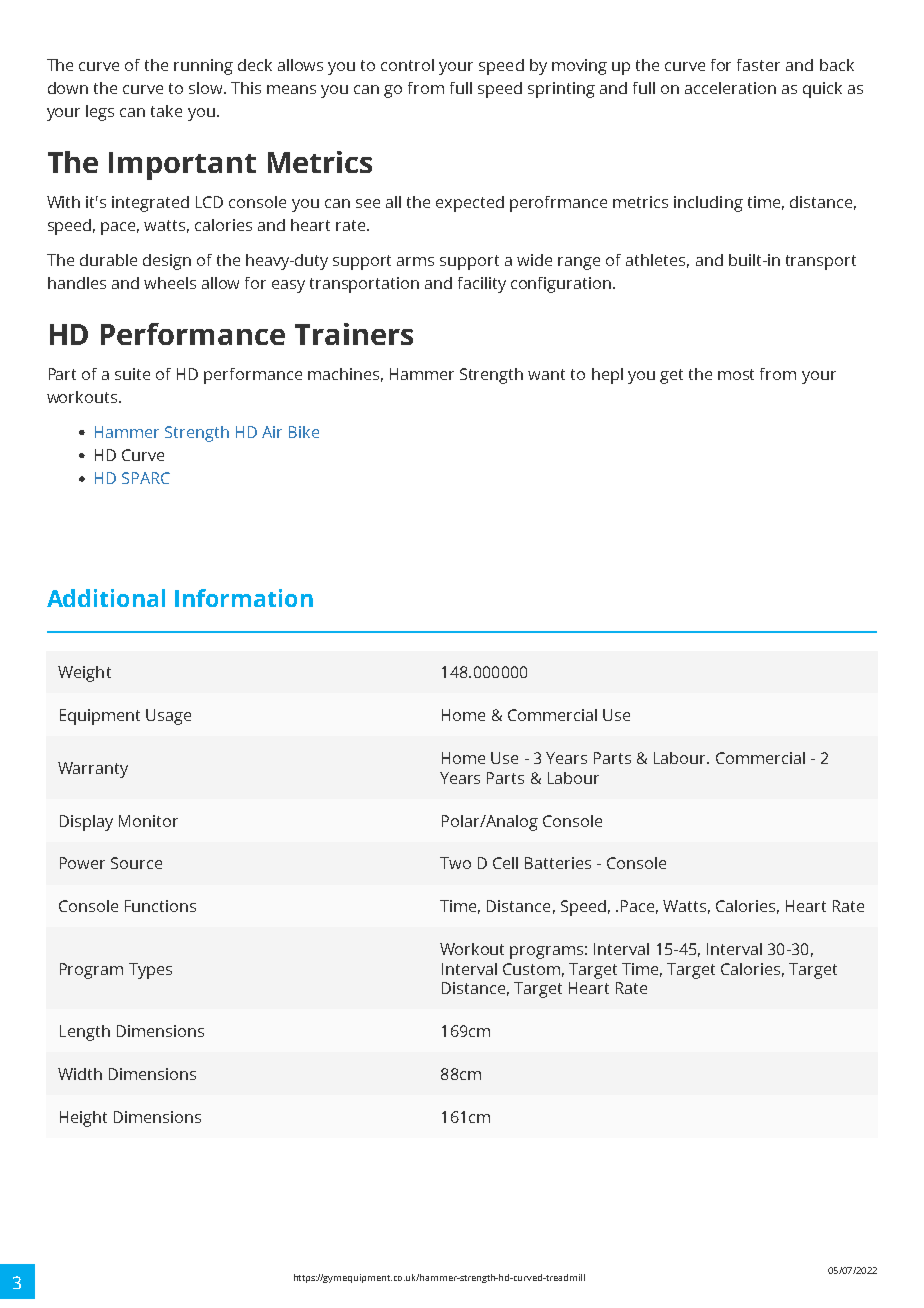 The height and width of the image is (1308, 924). What do you see at coordinates (736, 374) in the image?
I see `most` at bounding box center [736, 374].
